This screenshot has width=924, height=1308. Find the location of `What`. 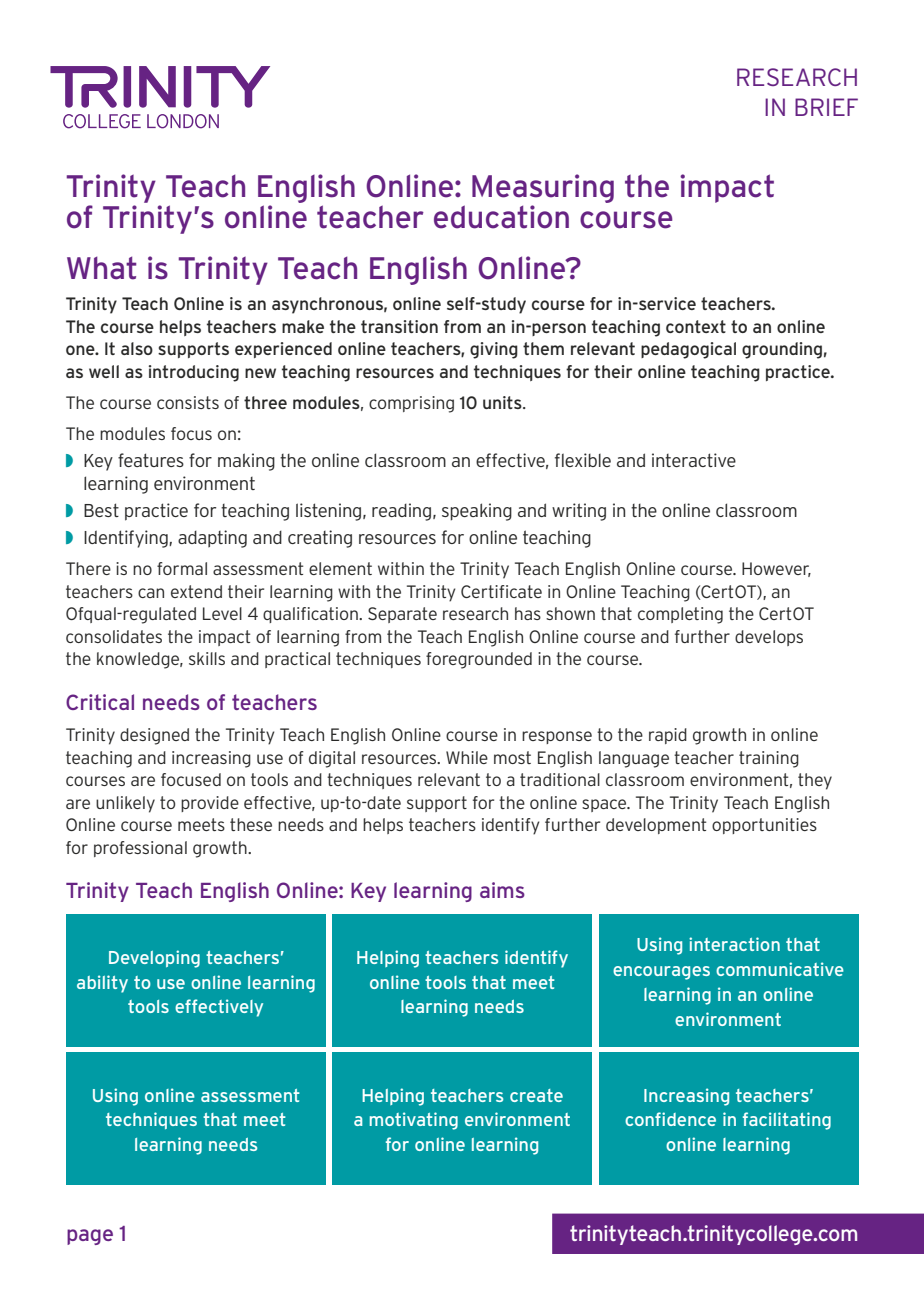

What is located at coordinates (101, 268).
